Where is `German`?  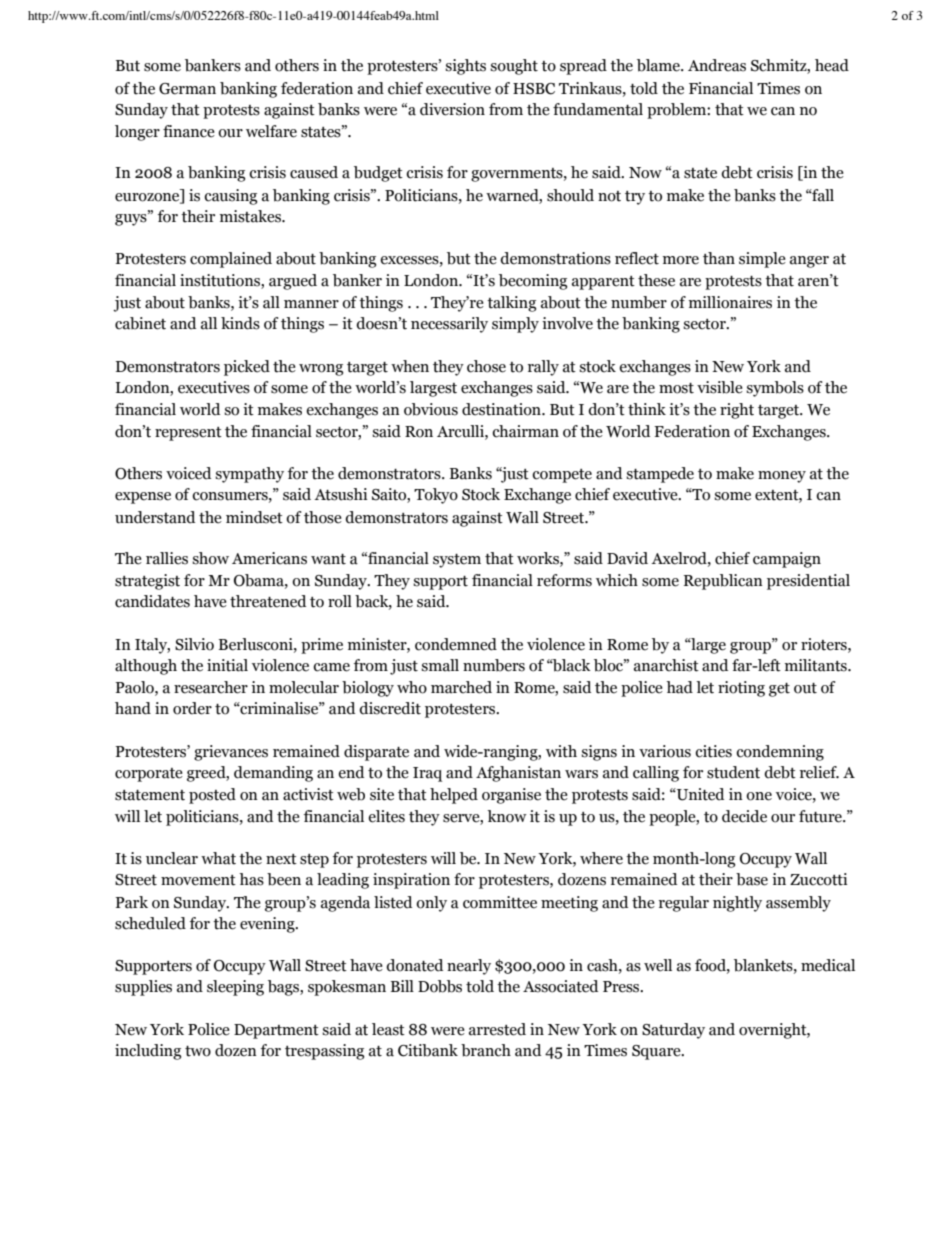 German is located at coordinates (187, 89).
